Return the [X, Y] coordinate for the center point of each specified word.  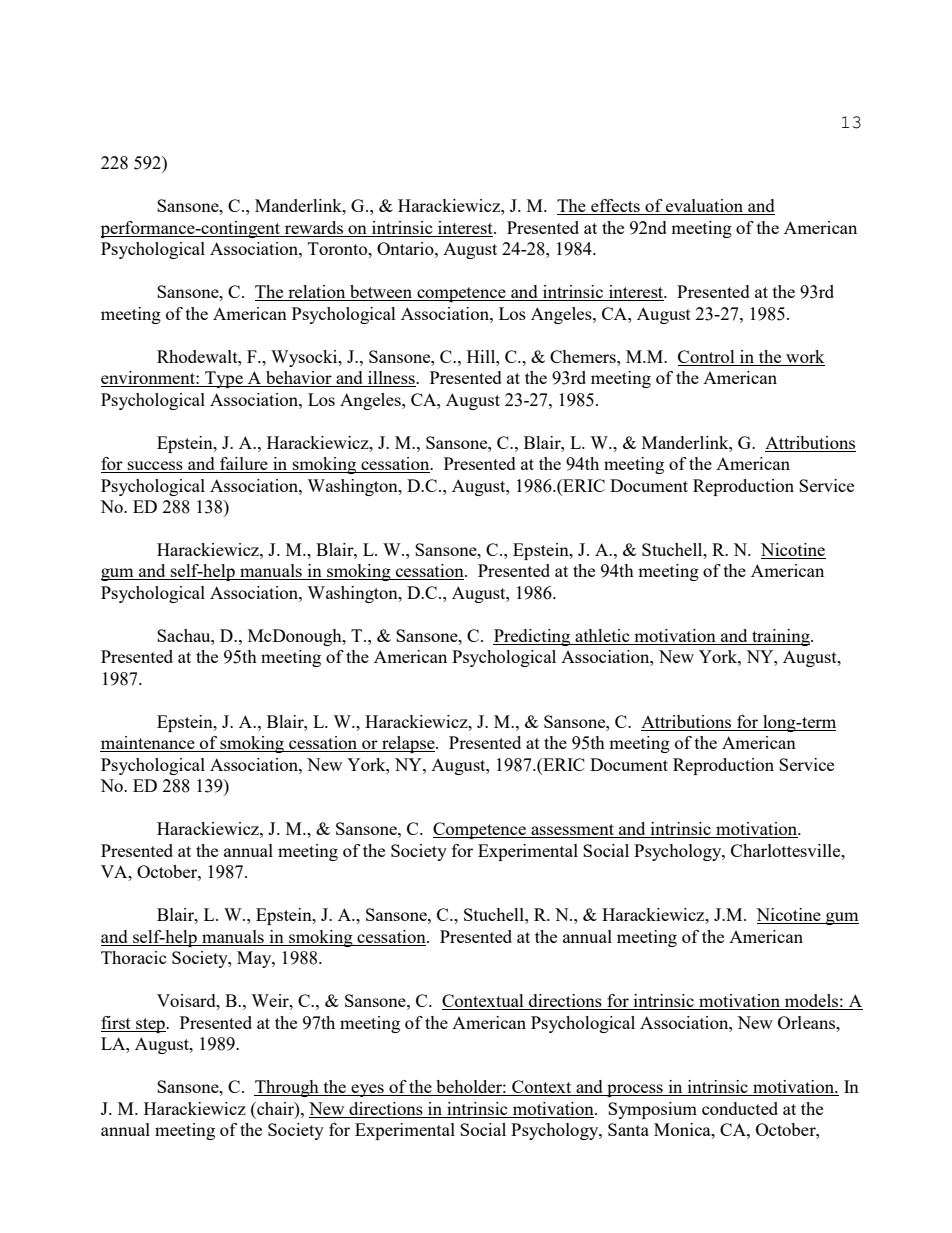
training [781, 637]
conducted [740, 1108]
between [381, 293]
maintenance [148, 744]
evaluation [705, 207]
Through [287, 1088]
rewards [314, 227]
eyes [368, 1090]
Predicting [533, 637]
